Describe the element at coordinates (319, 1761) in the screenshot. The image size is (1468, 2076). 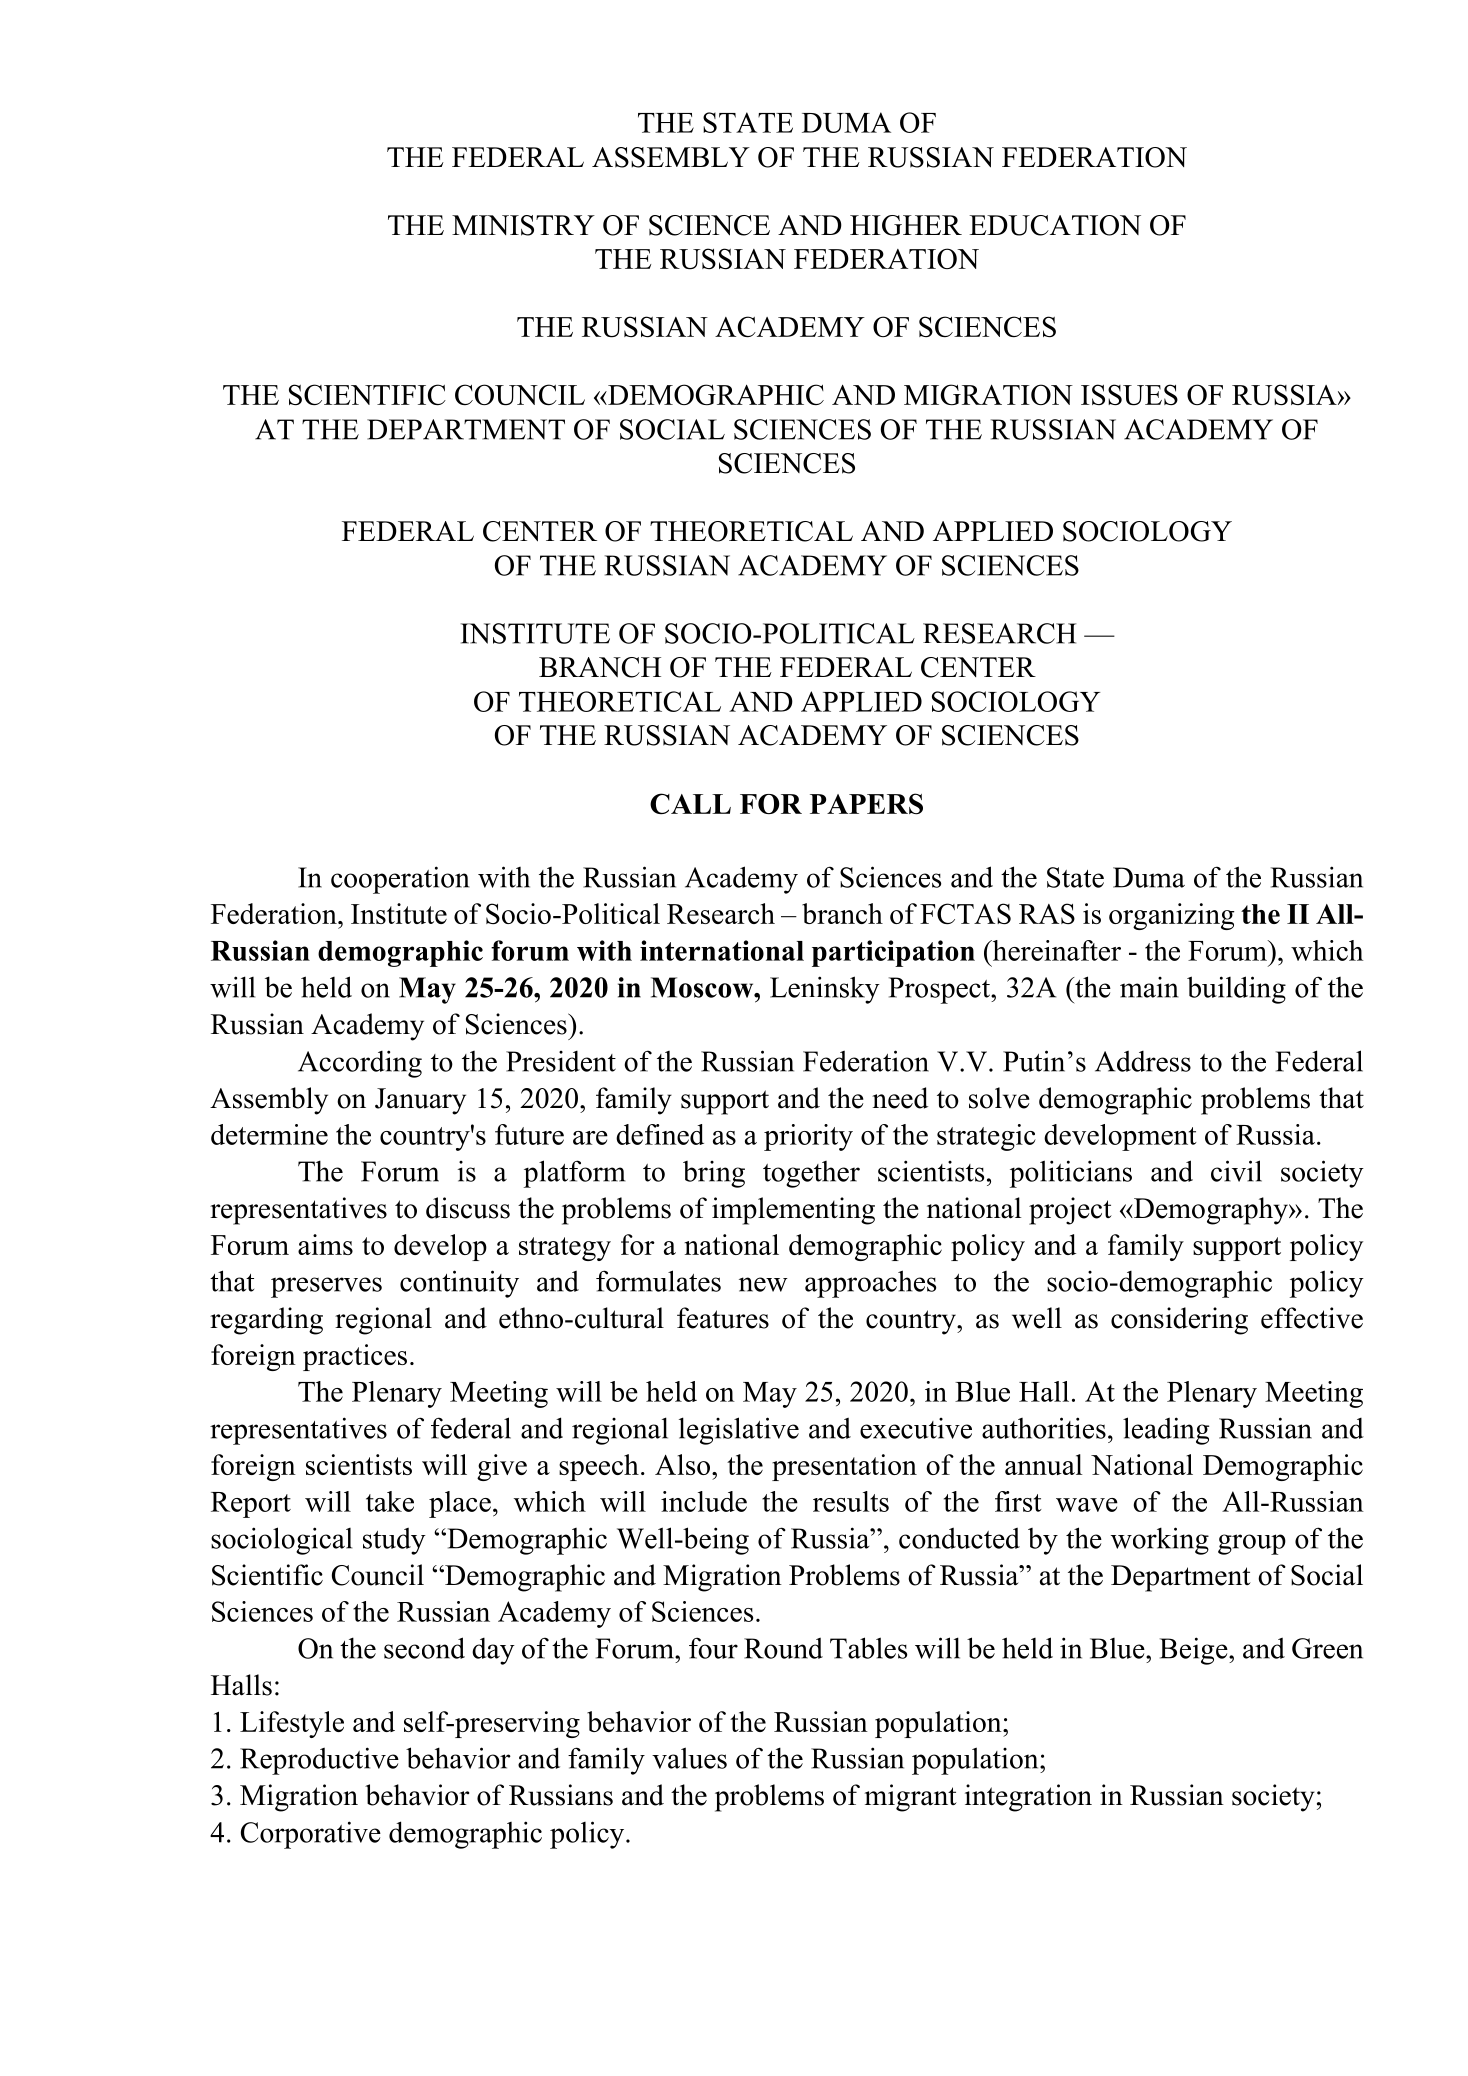
I see `Reproductive` at that location.
